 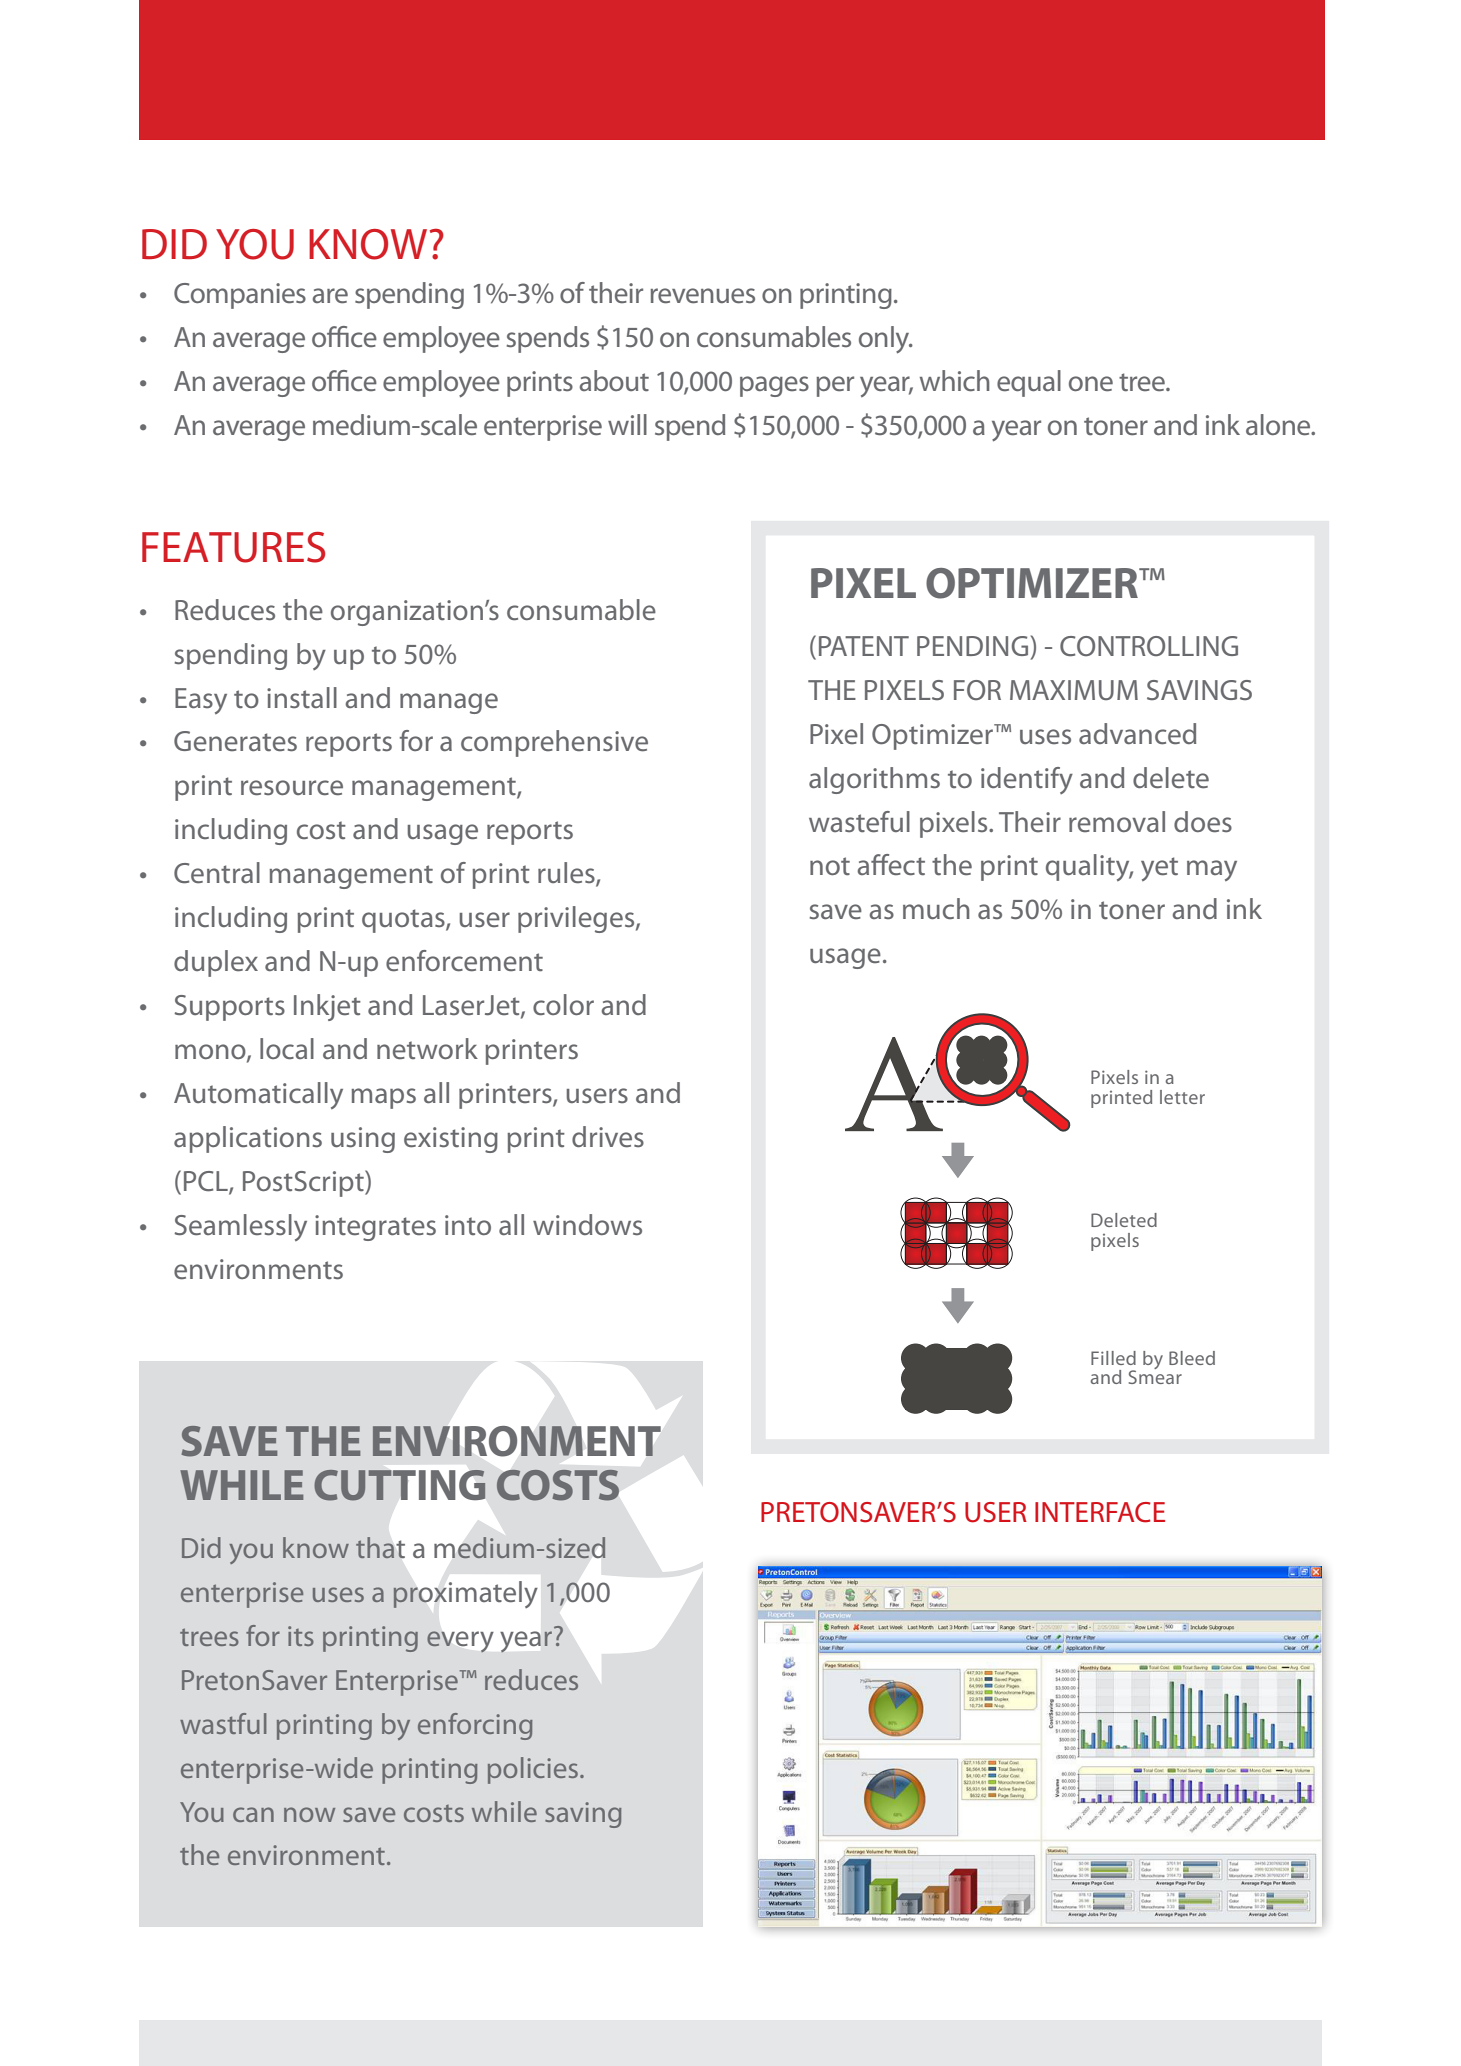 I want to click on CUTTING, so click(x=399, y=1485).
